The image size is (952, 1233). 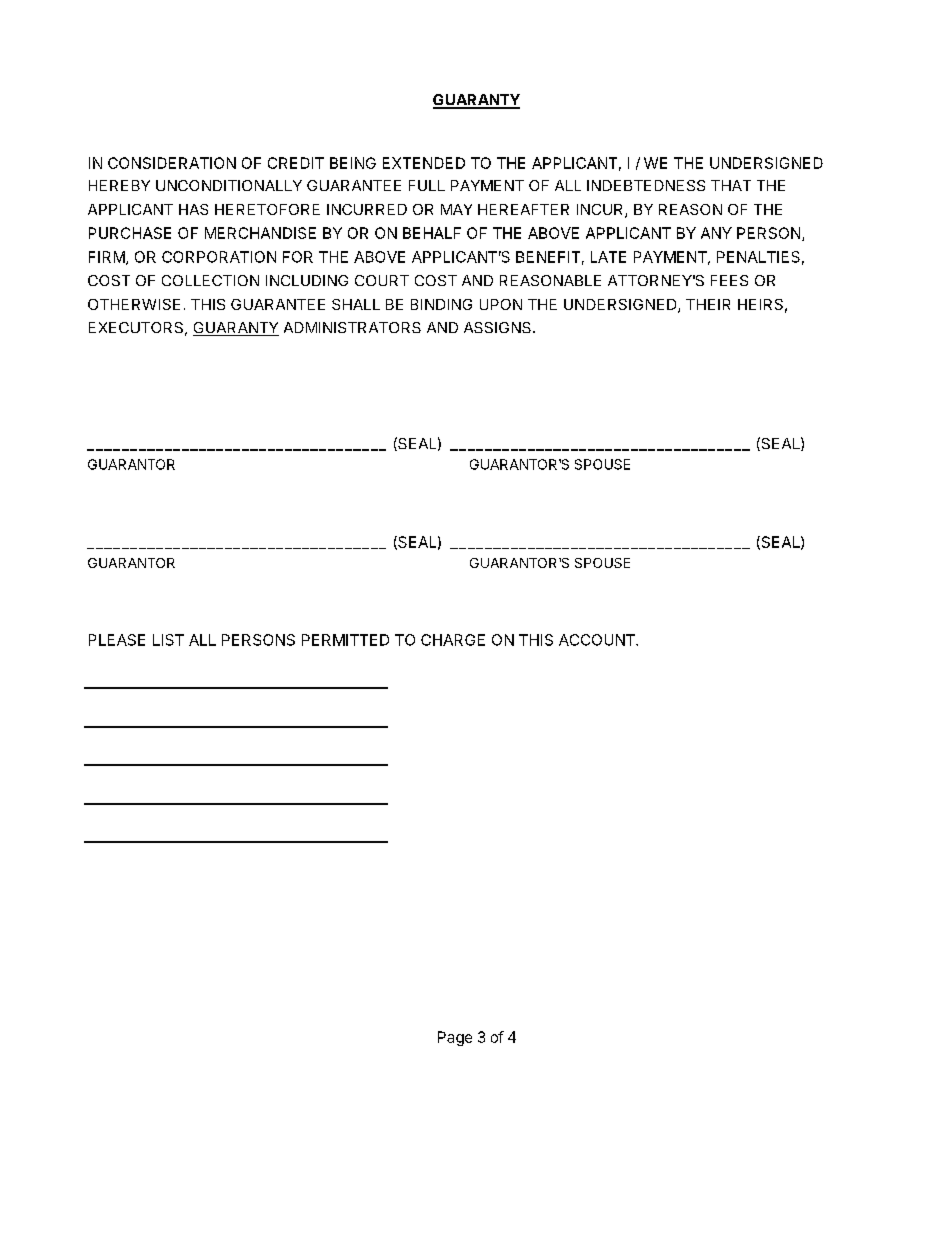 I want to click on LIST, so click(x=168, y=640).
